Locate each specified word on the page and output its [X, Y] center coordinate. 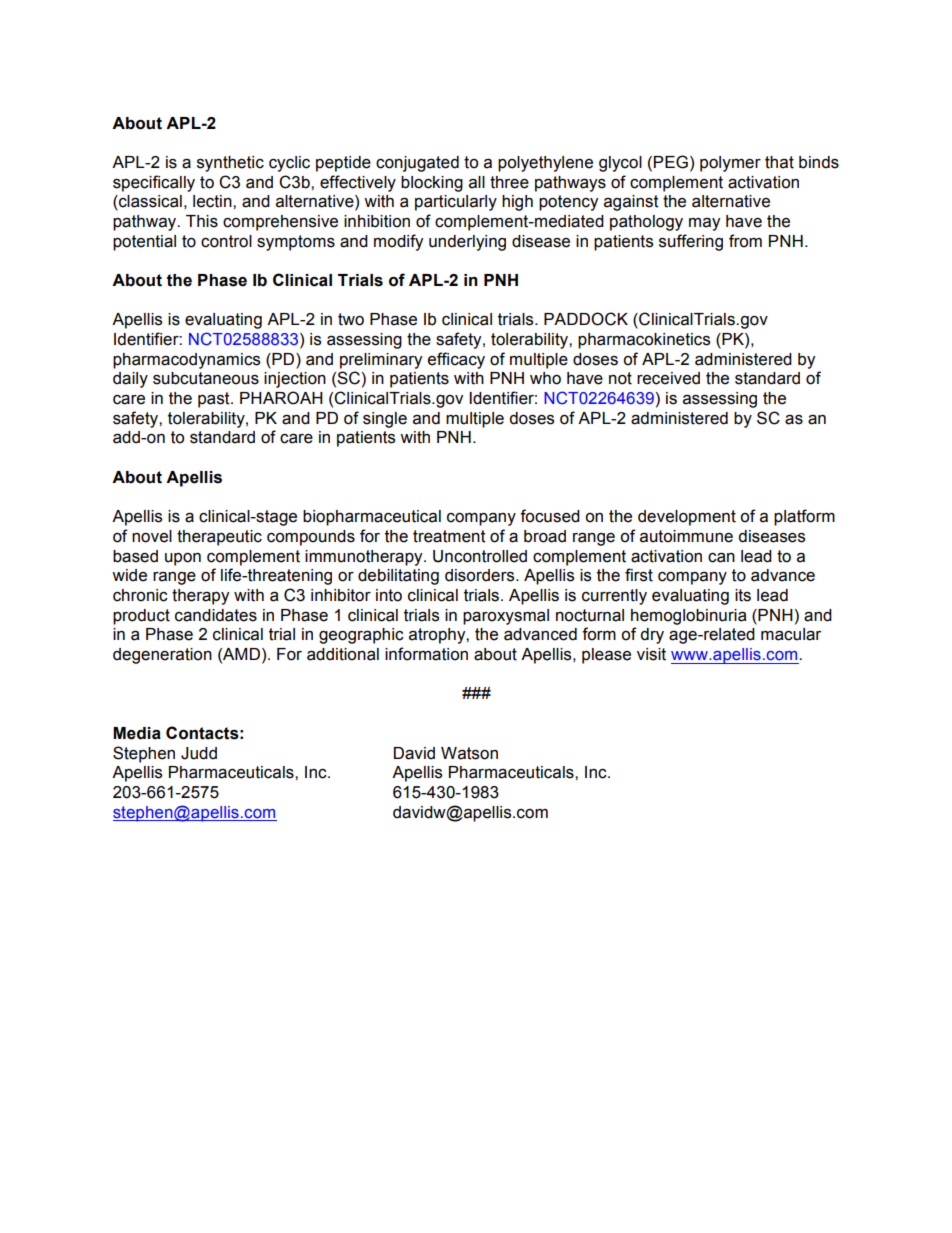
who [545, 378]
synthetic [230, 164]
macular [791, 634]
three [509, 182]
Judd [199, 753]
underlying [467, 243]
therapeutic [219, 538]
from [745, 241]
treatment [449, 536]
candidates [216, 615]
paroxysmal [506, 617]
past [215, 400]
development [687, 518]
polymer [730, 164]
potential [144, 243]
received [668, 378]
